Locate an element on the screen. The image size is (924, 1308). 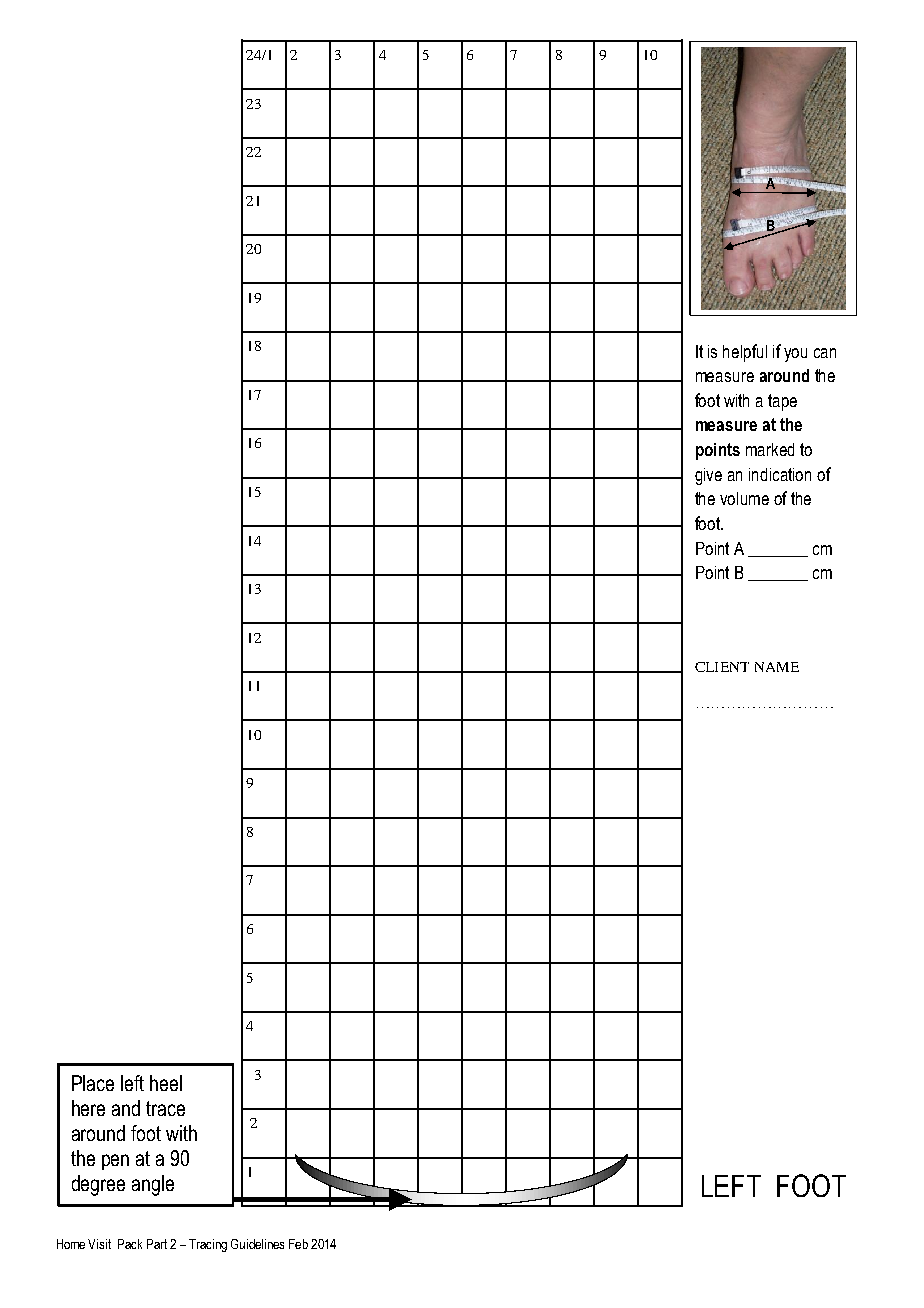
volume is located at coordinates (744, 498).
